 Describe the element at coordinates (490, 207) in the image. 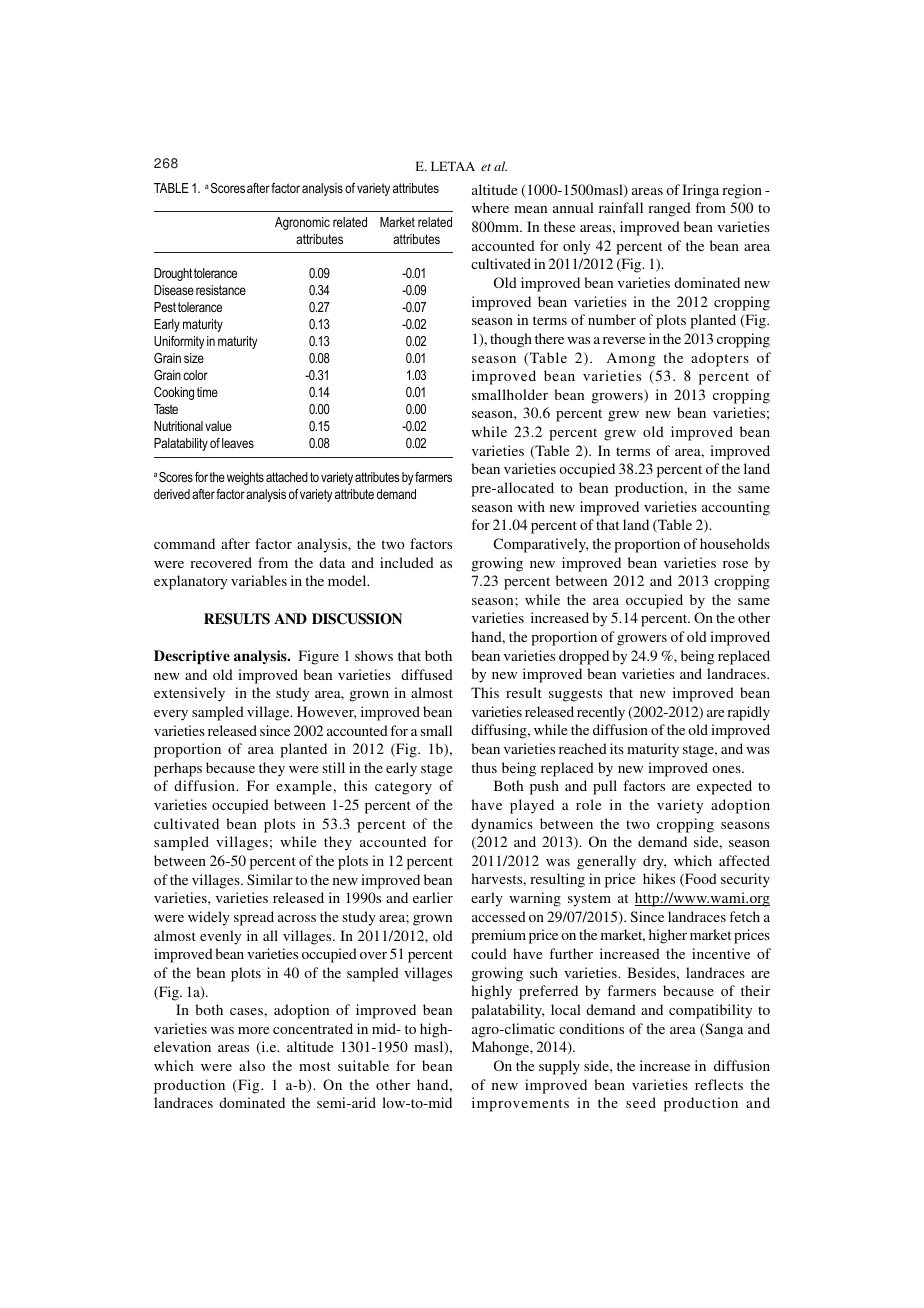

I see `where` at that location.
